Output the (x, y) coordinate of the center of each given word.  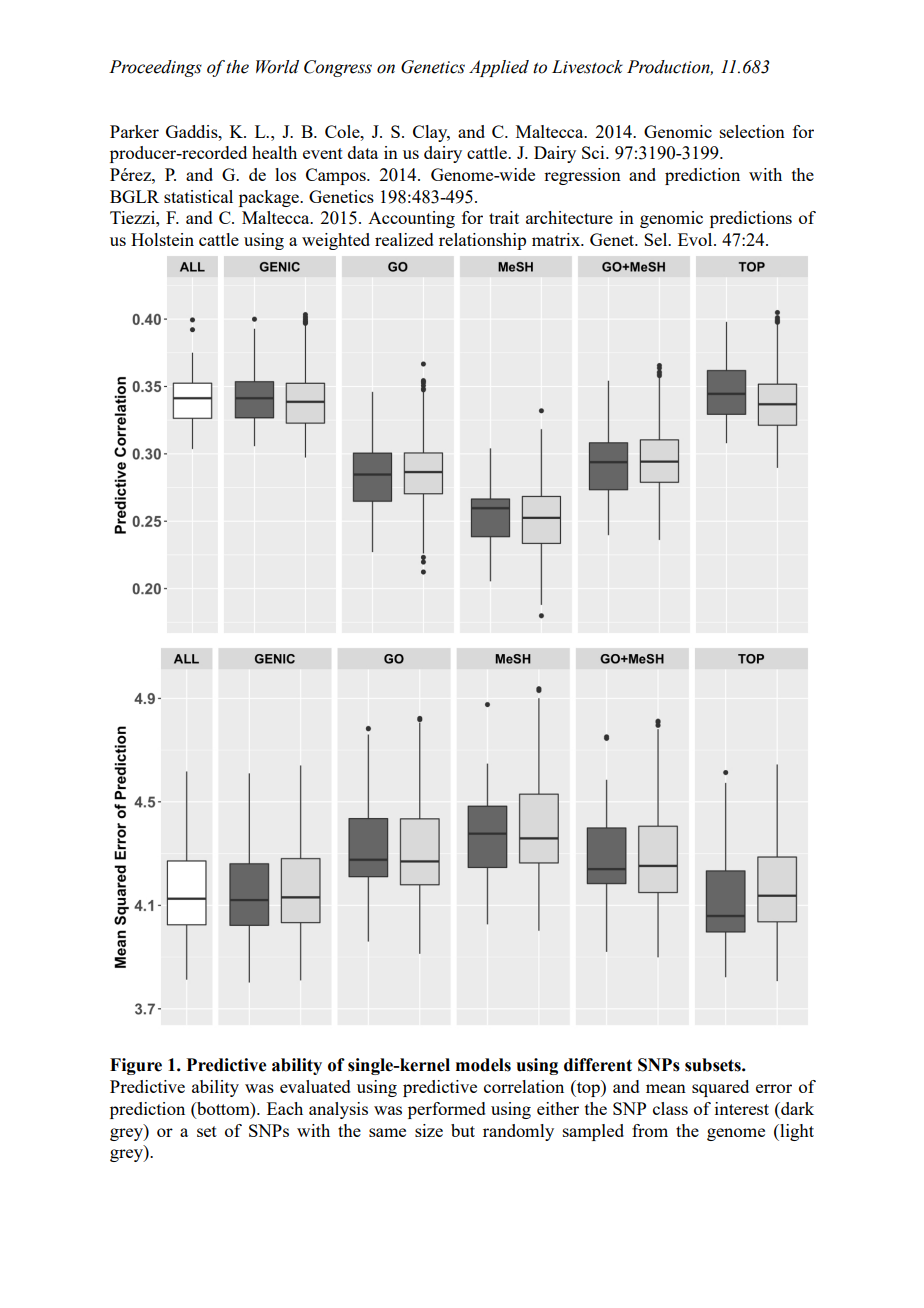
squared (720, 1088)
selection (752, 131)
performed (447, 1110)
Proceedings (155, 68)
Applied (499, 68)
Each (285, 1108)
